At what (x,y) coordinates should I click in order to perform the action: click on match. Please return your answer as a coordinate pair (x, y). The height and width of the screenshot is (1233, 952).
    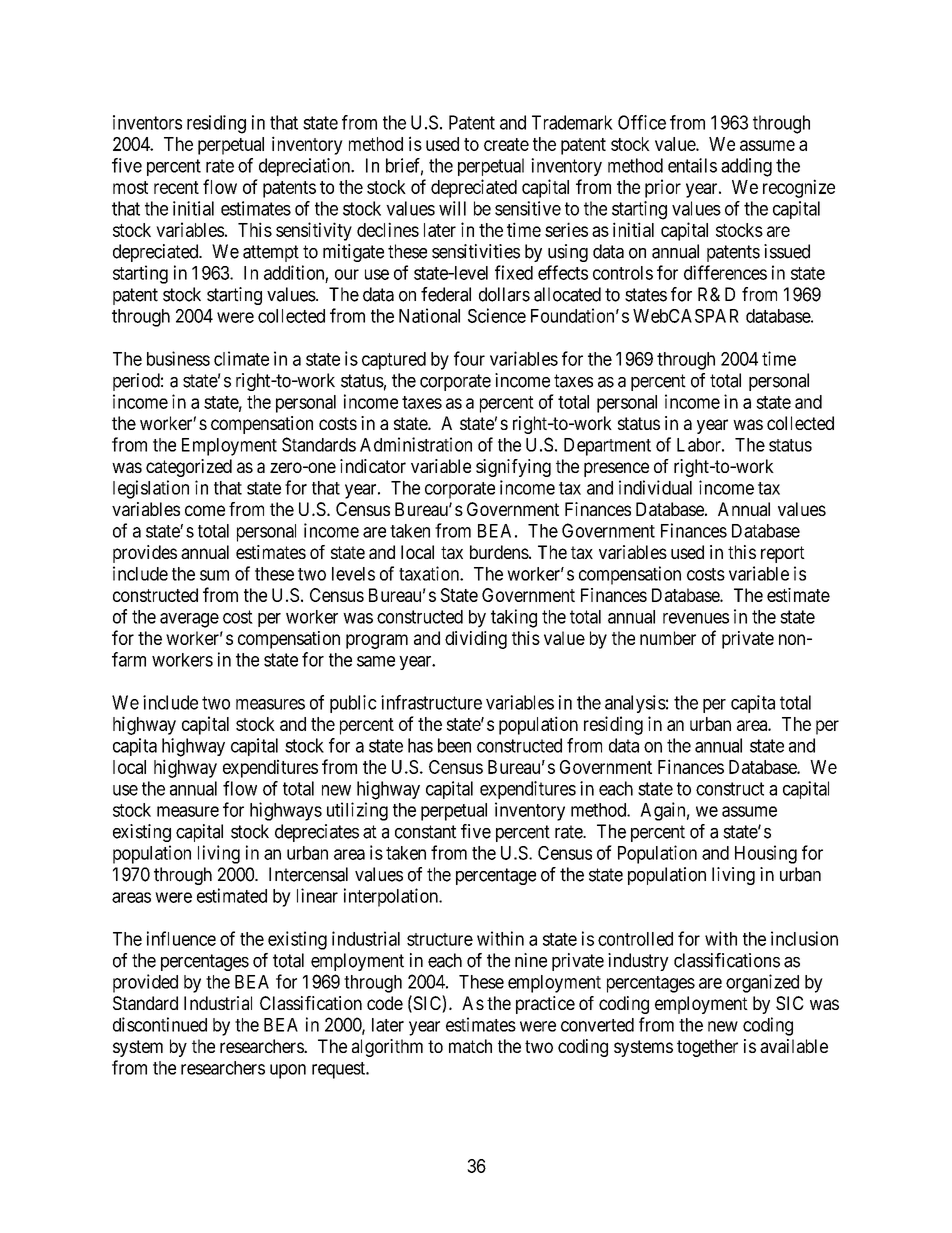
    Looking at the image, I should click on (470, 1046).
